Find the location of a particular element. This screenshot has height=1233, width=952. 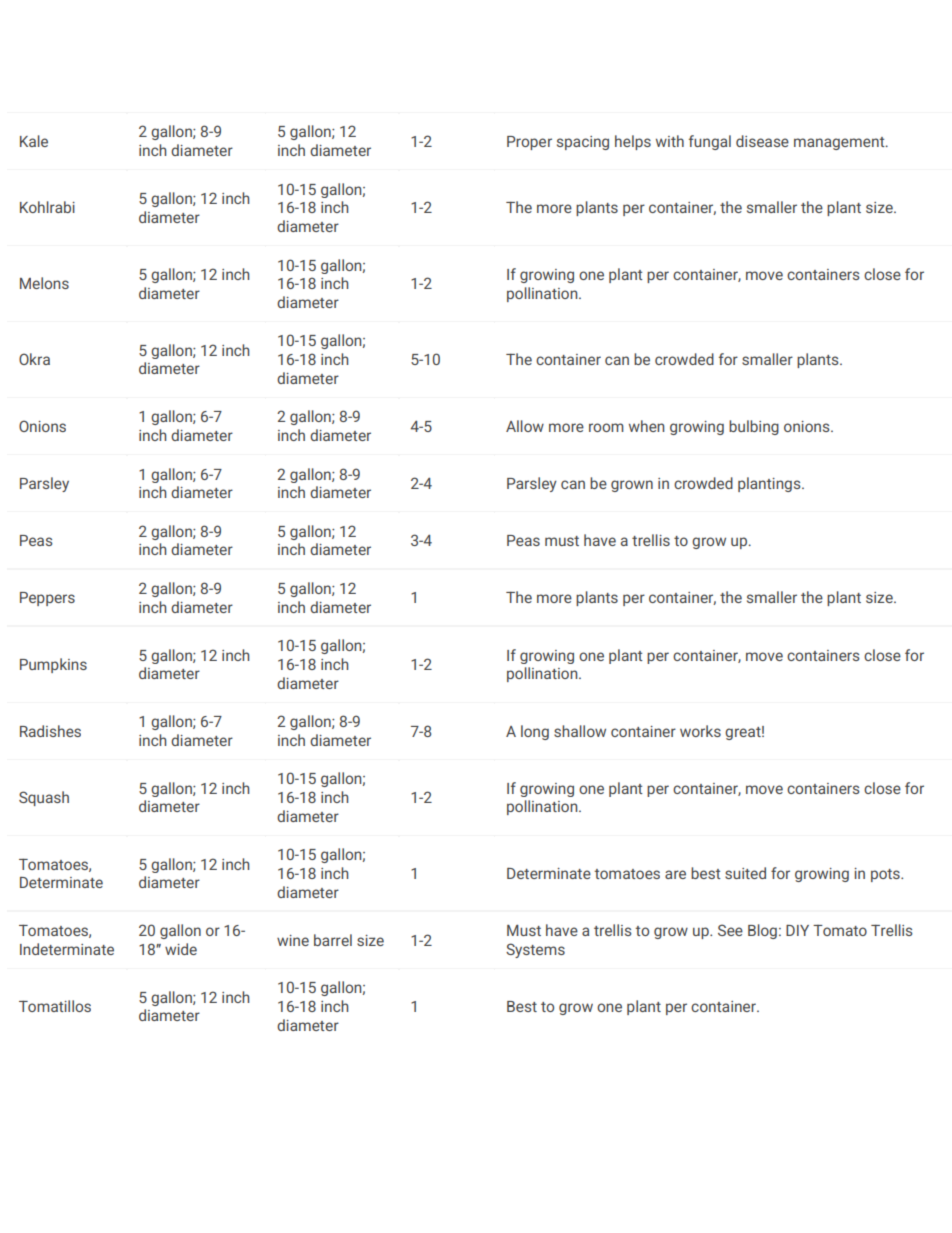

room is located at coordinates (606, 427).
